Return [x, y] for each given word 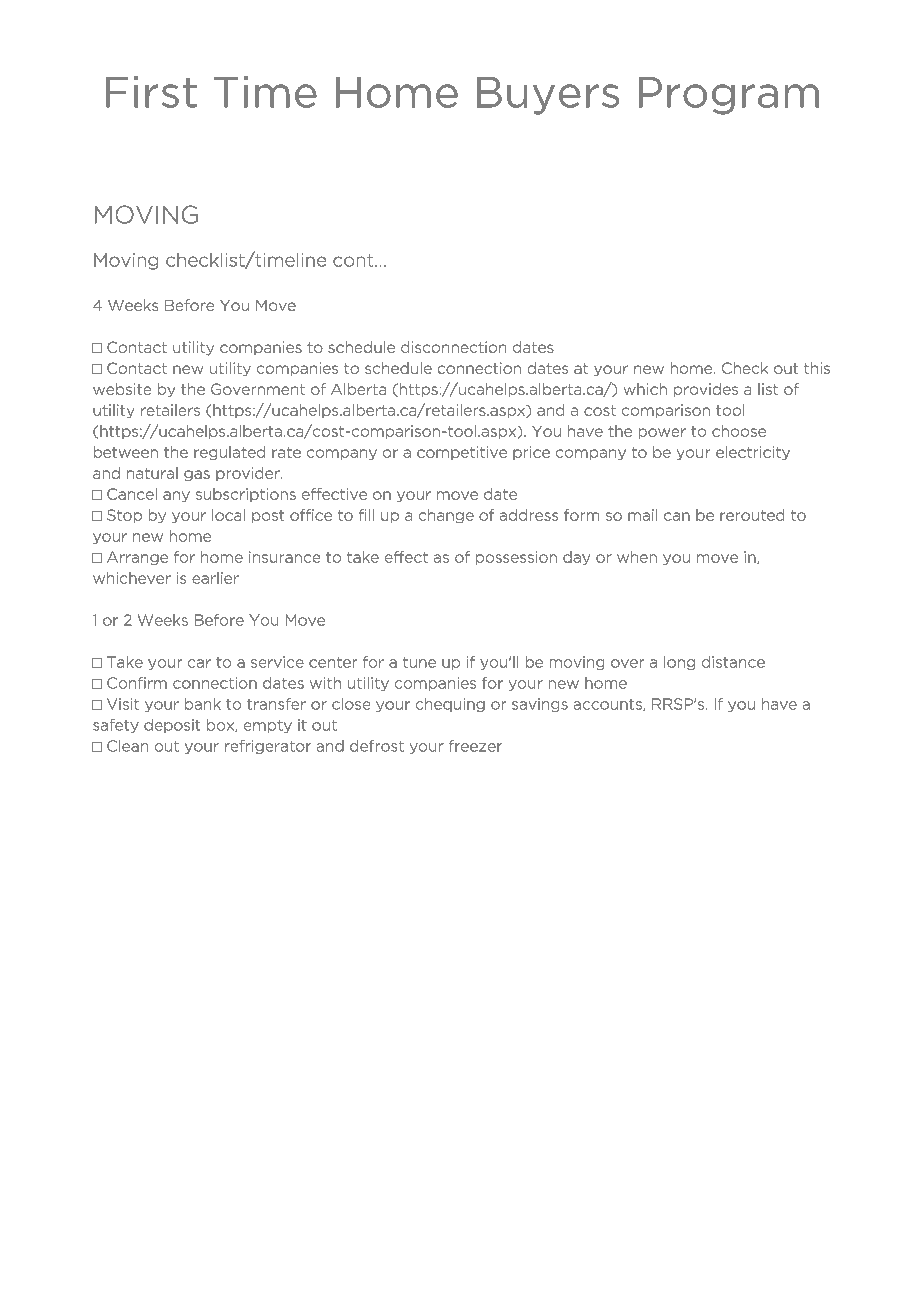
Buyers [548, 96]
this [817, 368]
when [637, 557]
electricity [753, 453]
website [122, 389]
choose [739, 431]
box [221, 725]
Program [729, 96]
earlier [215, 578]
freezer [475, 746]
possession [516, 558]
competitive [462, 453]
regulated [229, 453]
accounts [609, 705]
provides [706, 390]
